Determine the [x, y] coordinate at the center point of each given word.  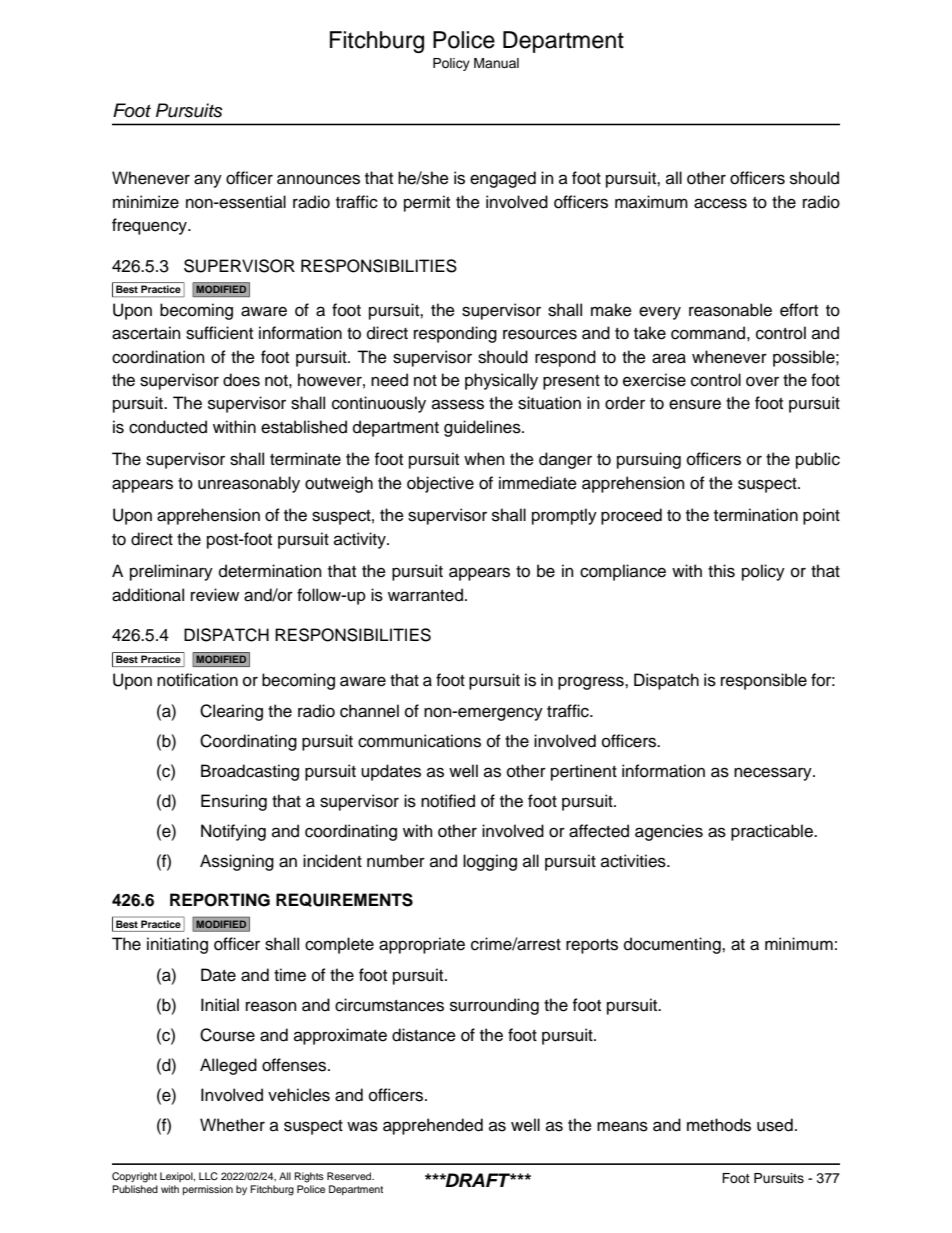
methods [719, 1125]
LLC [208, 1176]
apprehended [433, 1126]
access [720, 203]
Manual [496, 63]
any [208, 181]
